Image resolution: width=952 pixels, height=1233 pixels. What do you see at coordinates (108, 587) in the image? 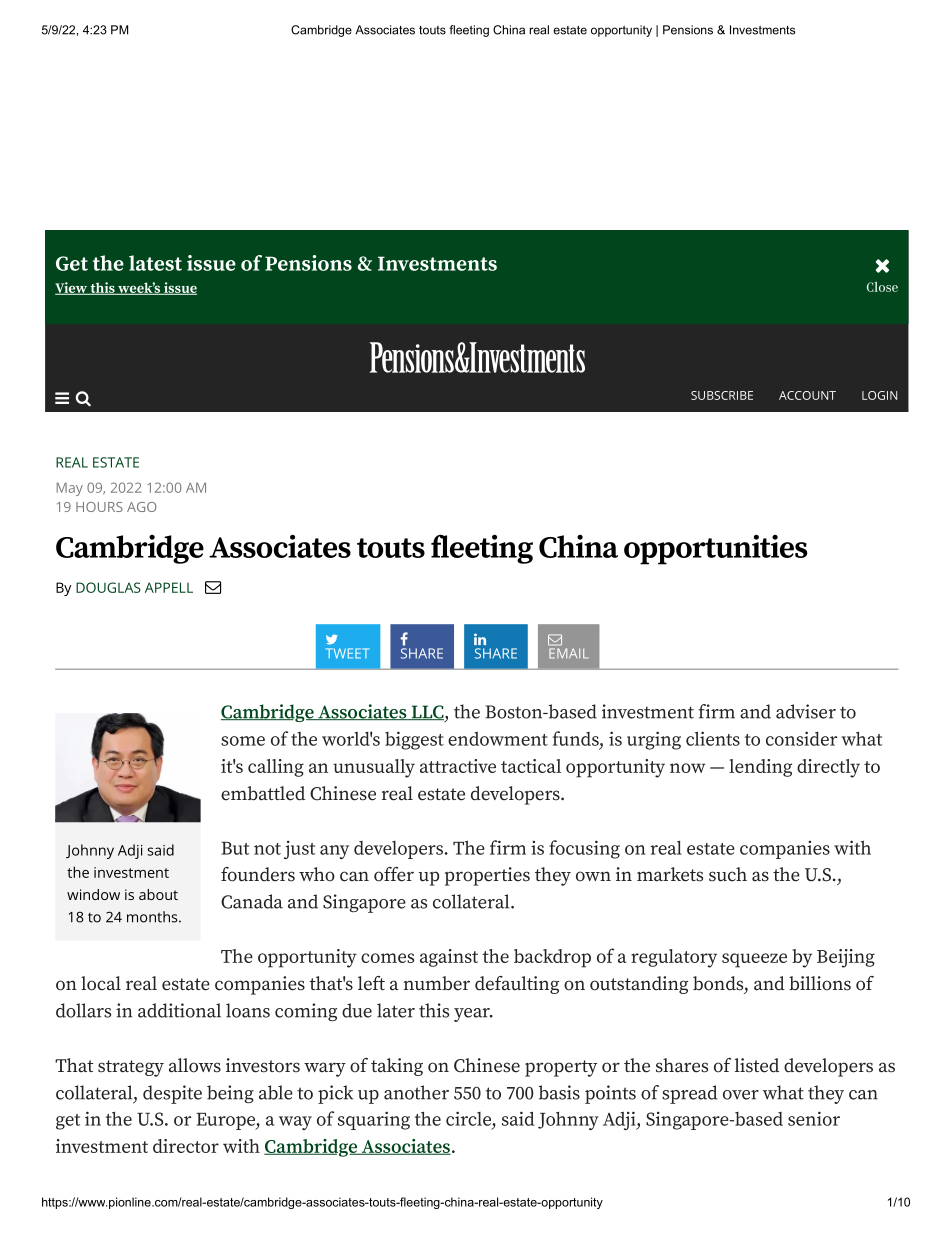
I see `DOUGLAS` at bounding box center [108, 587].
